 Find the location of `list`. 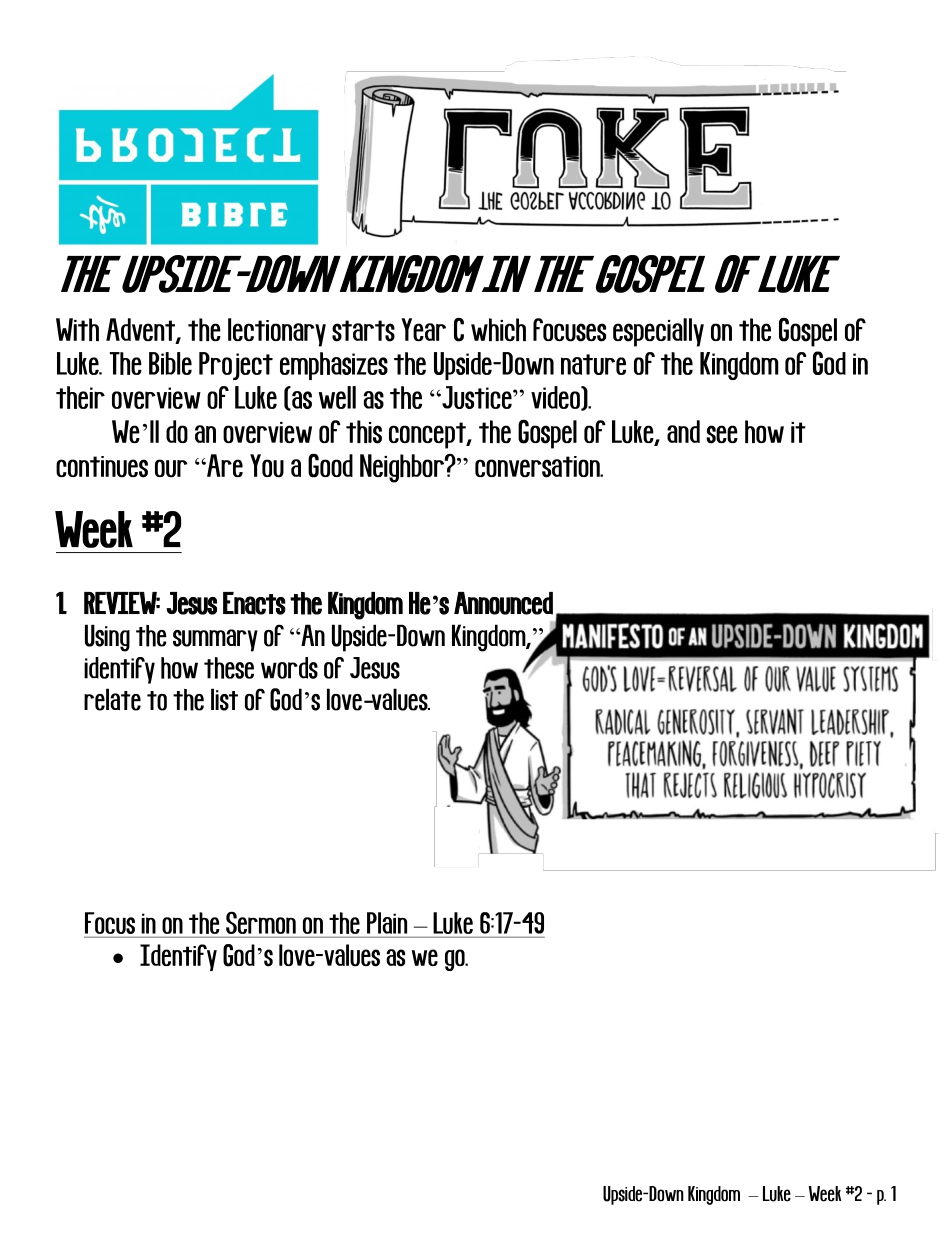

list is located at coordinates (224, 699).
